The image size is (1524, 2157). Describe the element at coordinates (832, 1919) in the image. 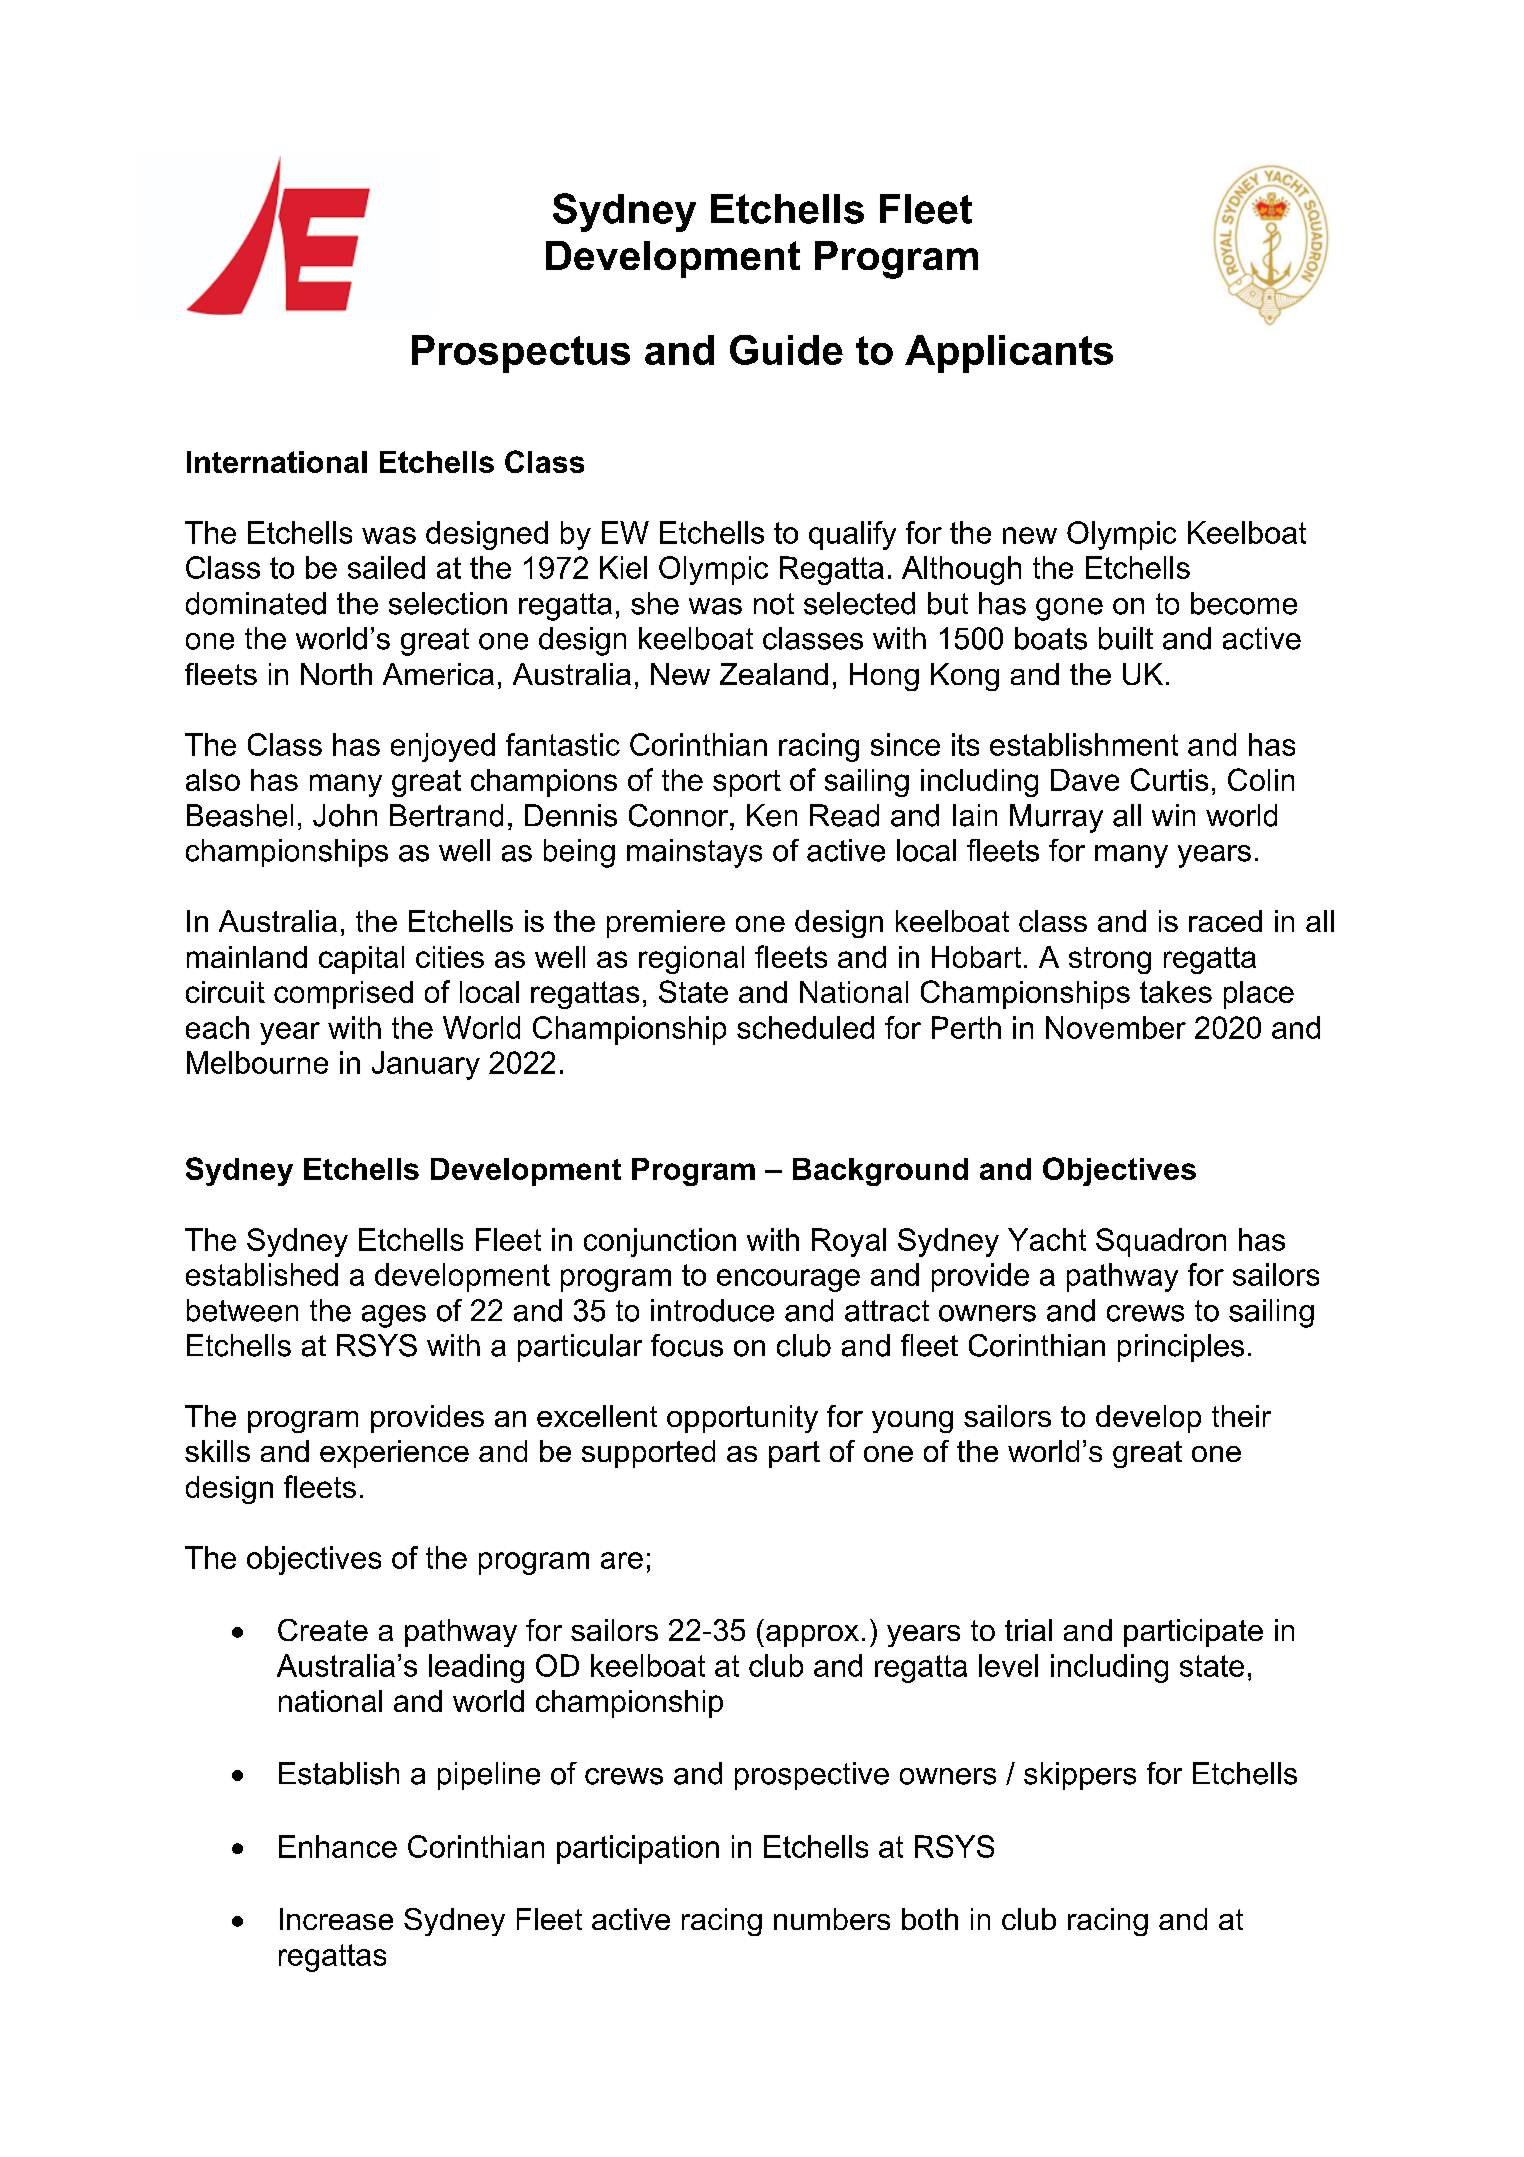

I see `numbers` at that location.
